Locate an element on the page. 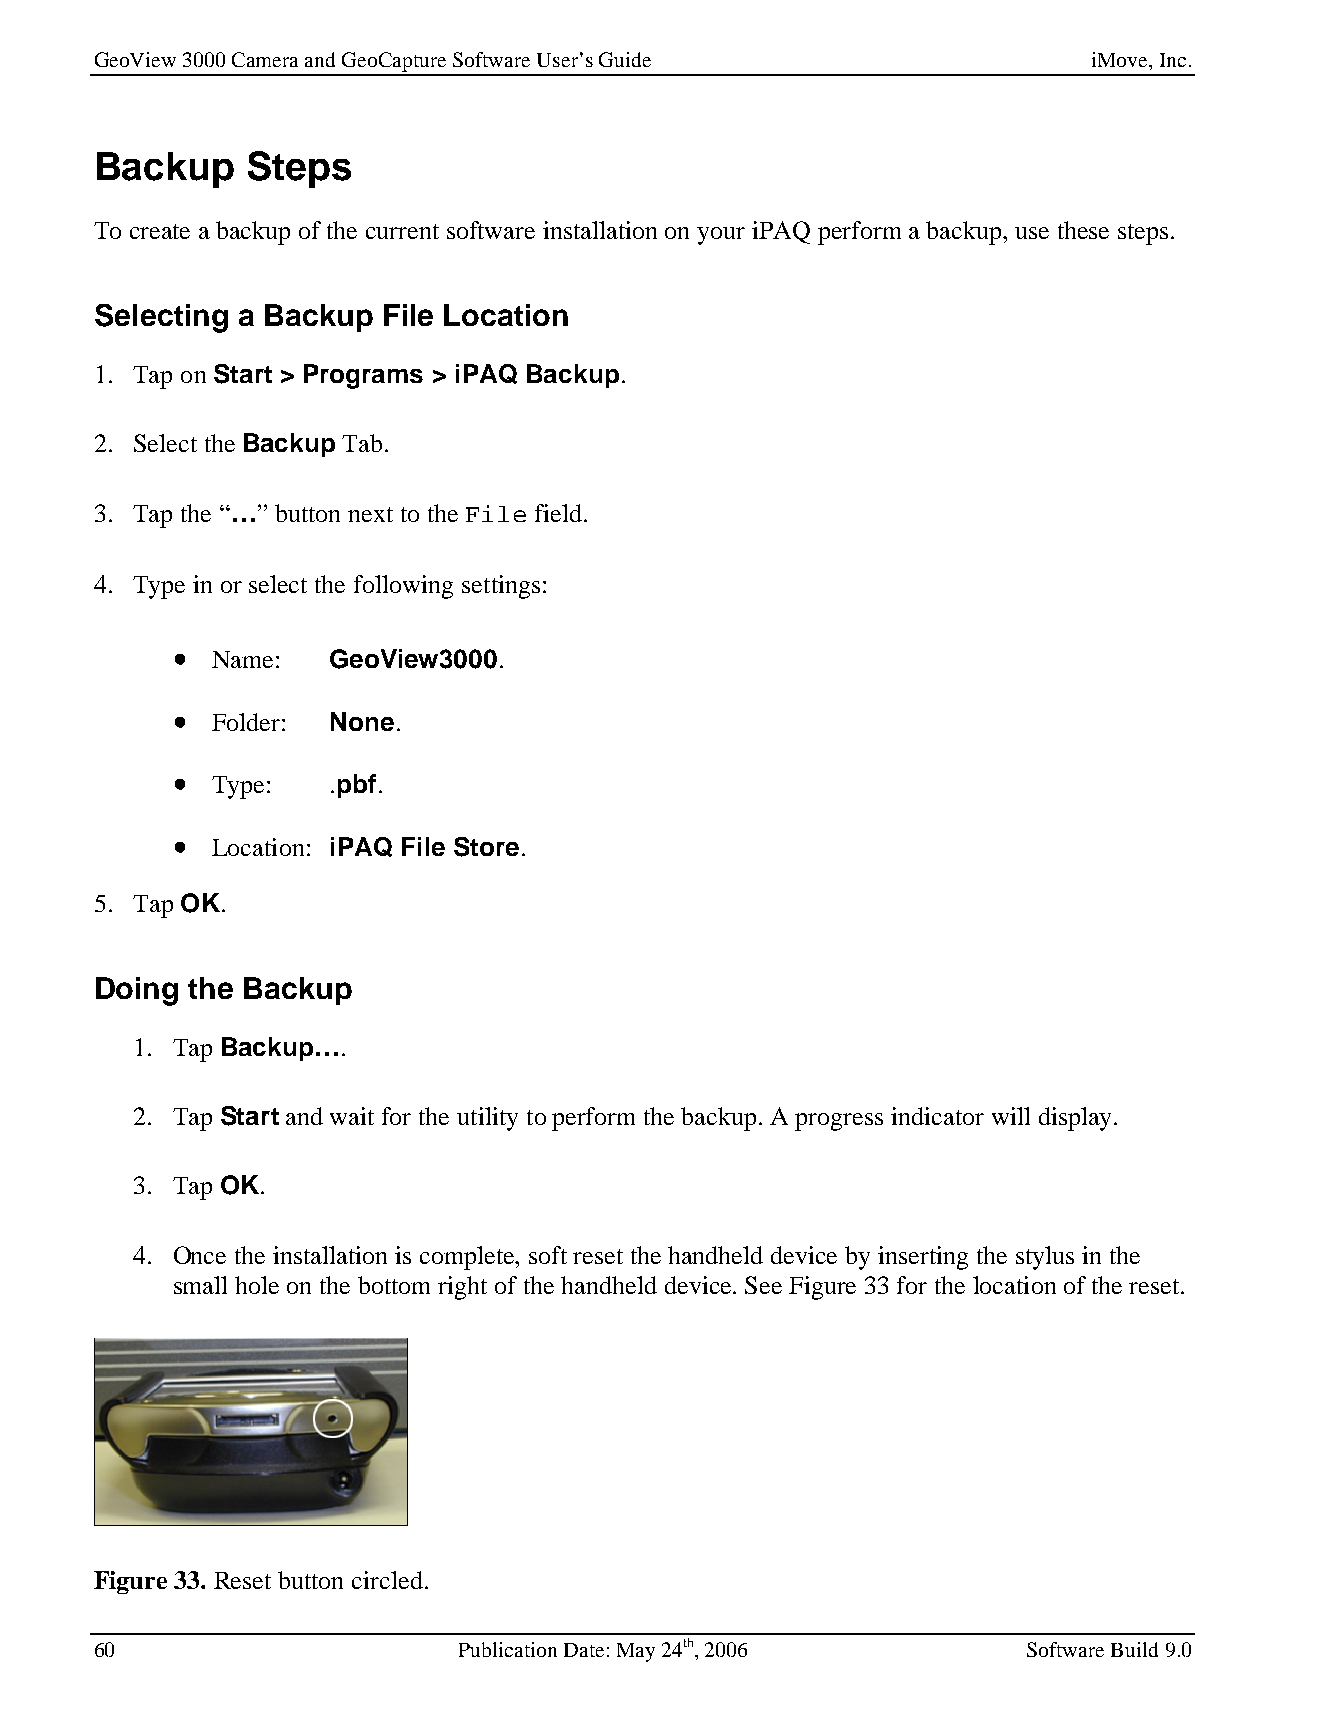 The height and width of the page is (1725, 1333). May is located at coordinates (636, 1652).
